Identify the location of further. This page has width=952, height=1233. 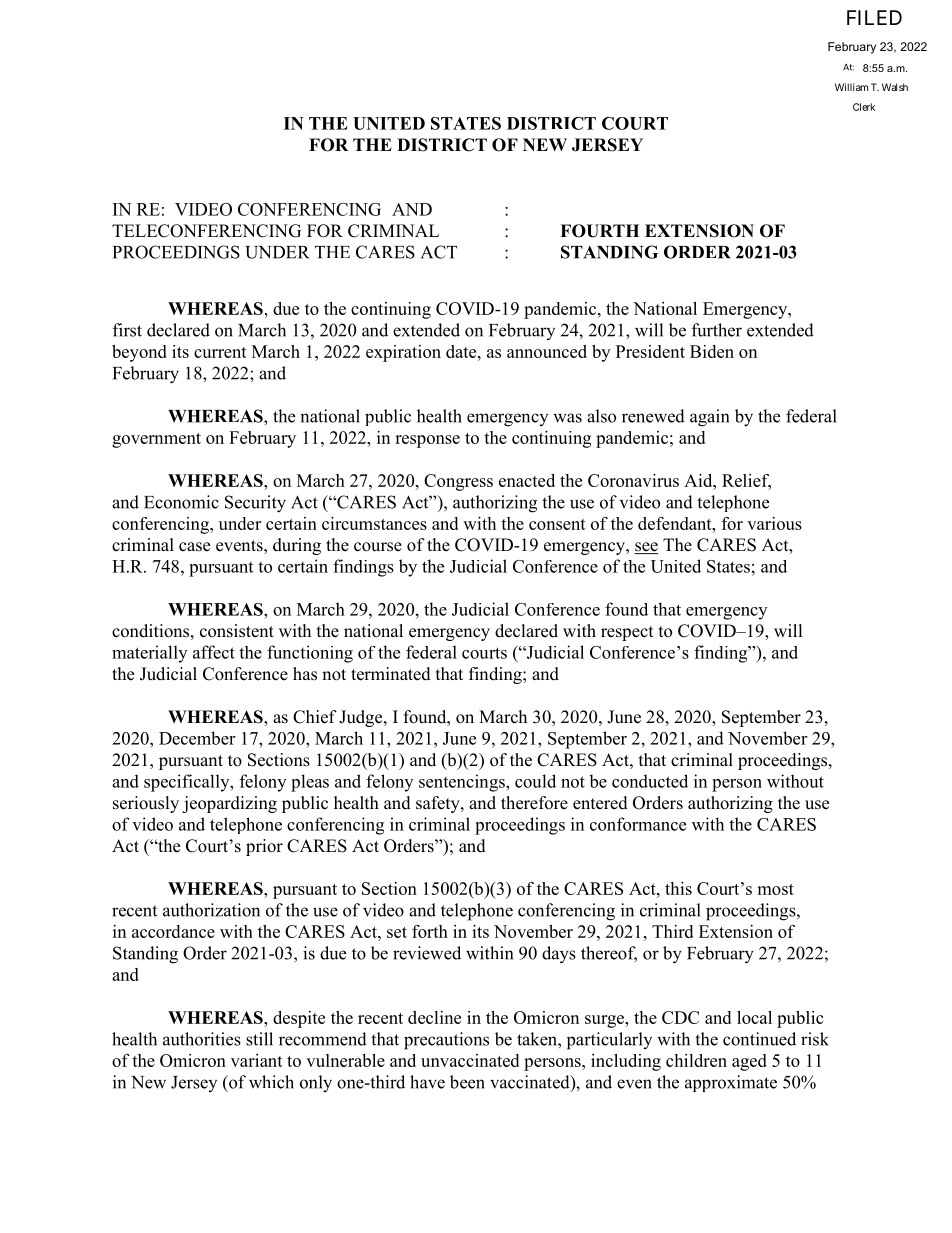
(717, 330).
